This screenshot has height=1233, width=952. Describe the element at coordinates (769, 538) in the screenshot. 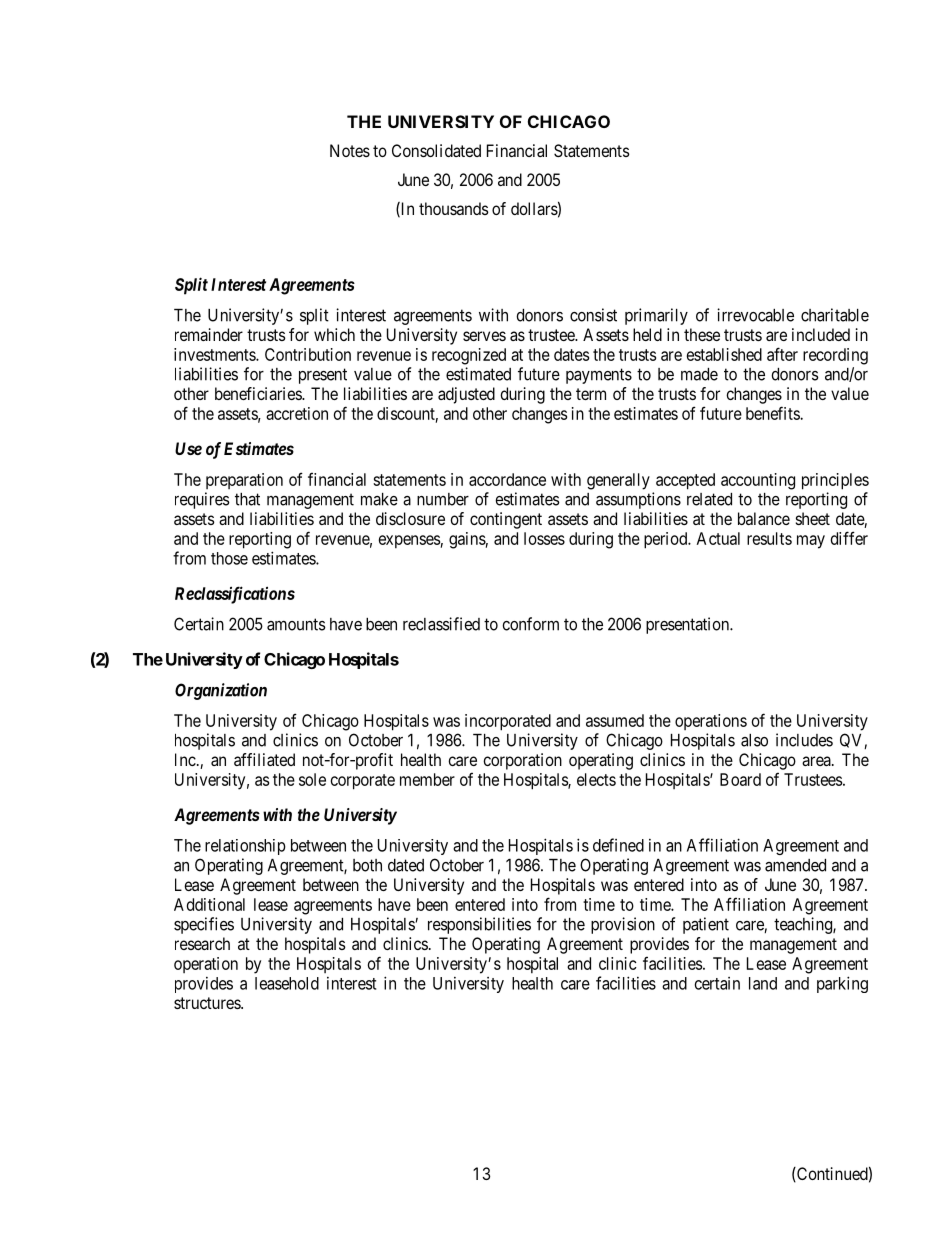

I see `results` at that location.
